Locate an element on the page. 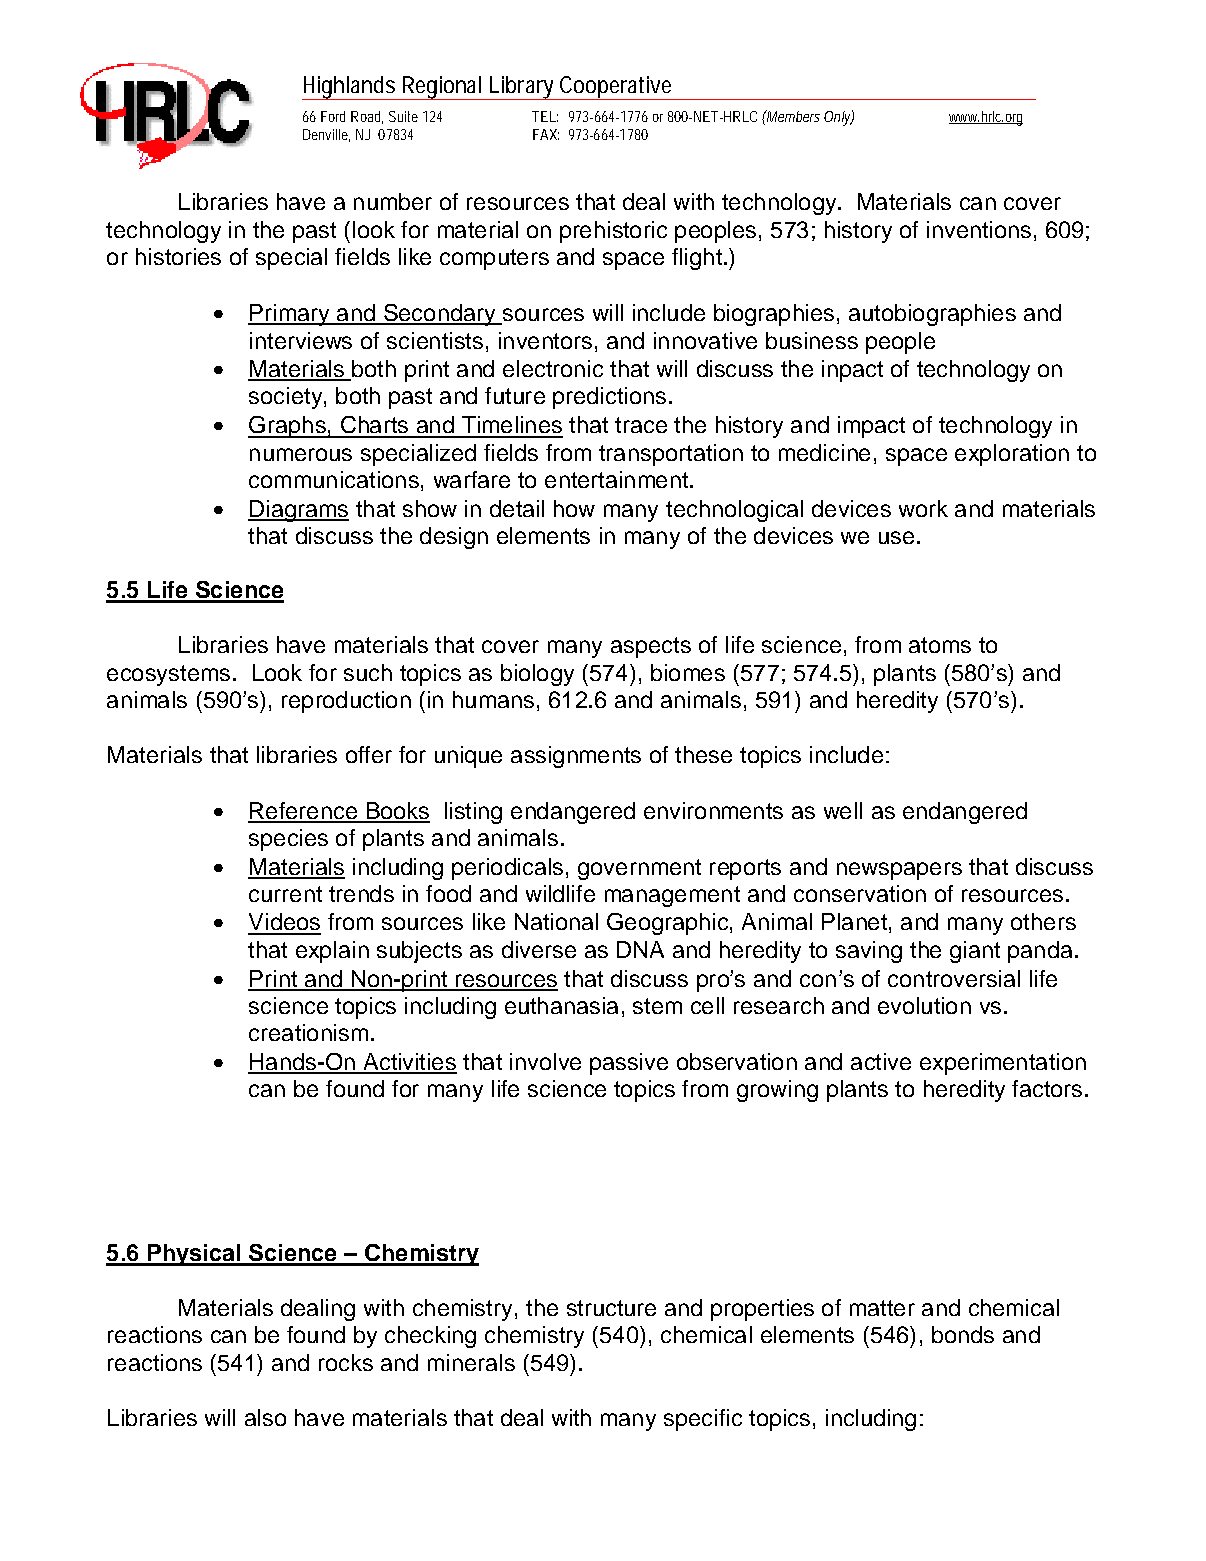 Image resolution: width=1206 pixels, height=1561 pixels. also is located at coordinates (265, 1417).
